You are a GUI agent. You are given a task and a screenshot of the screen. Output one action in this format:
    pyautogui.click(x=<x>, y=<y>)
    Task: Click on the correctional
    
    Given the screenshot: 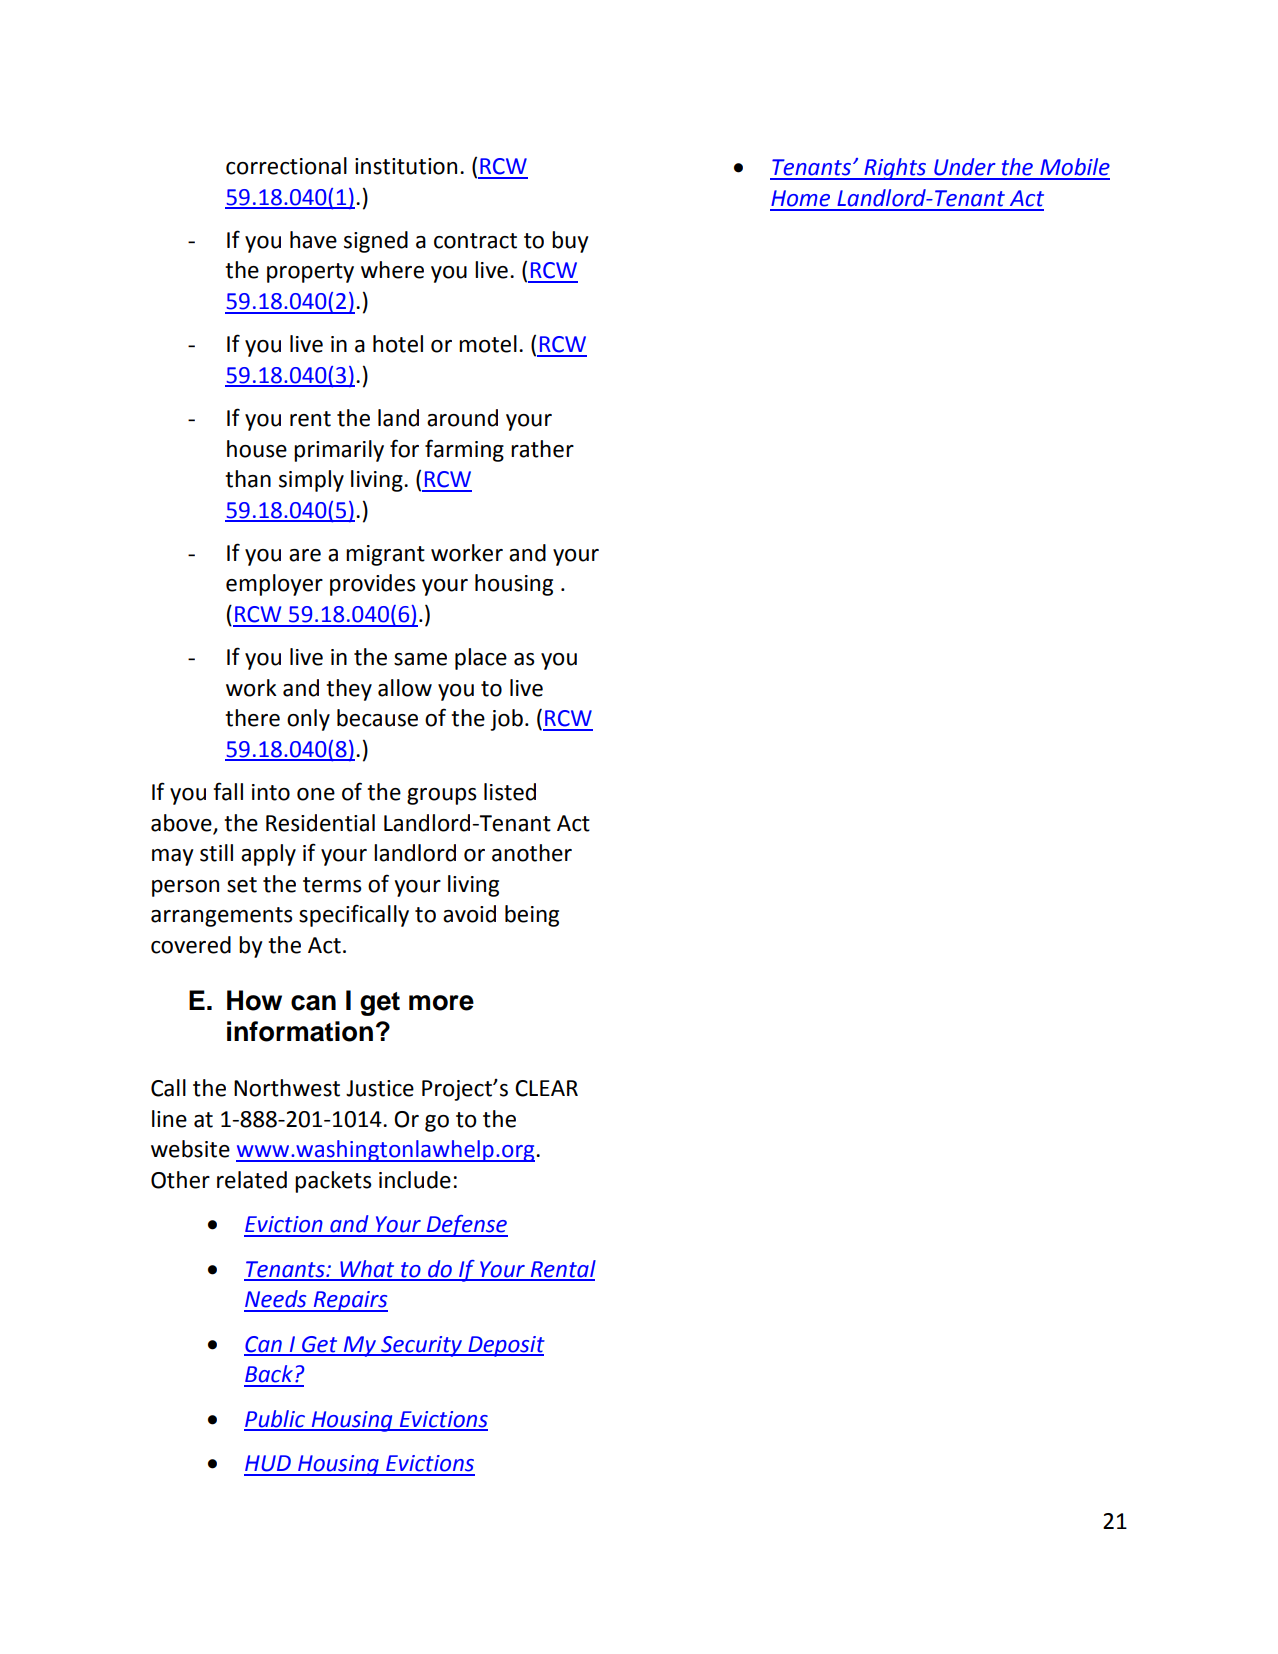 What is the action you would take?
    pyautogui.click(x=286, y=166)
